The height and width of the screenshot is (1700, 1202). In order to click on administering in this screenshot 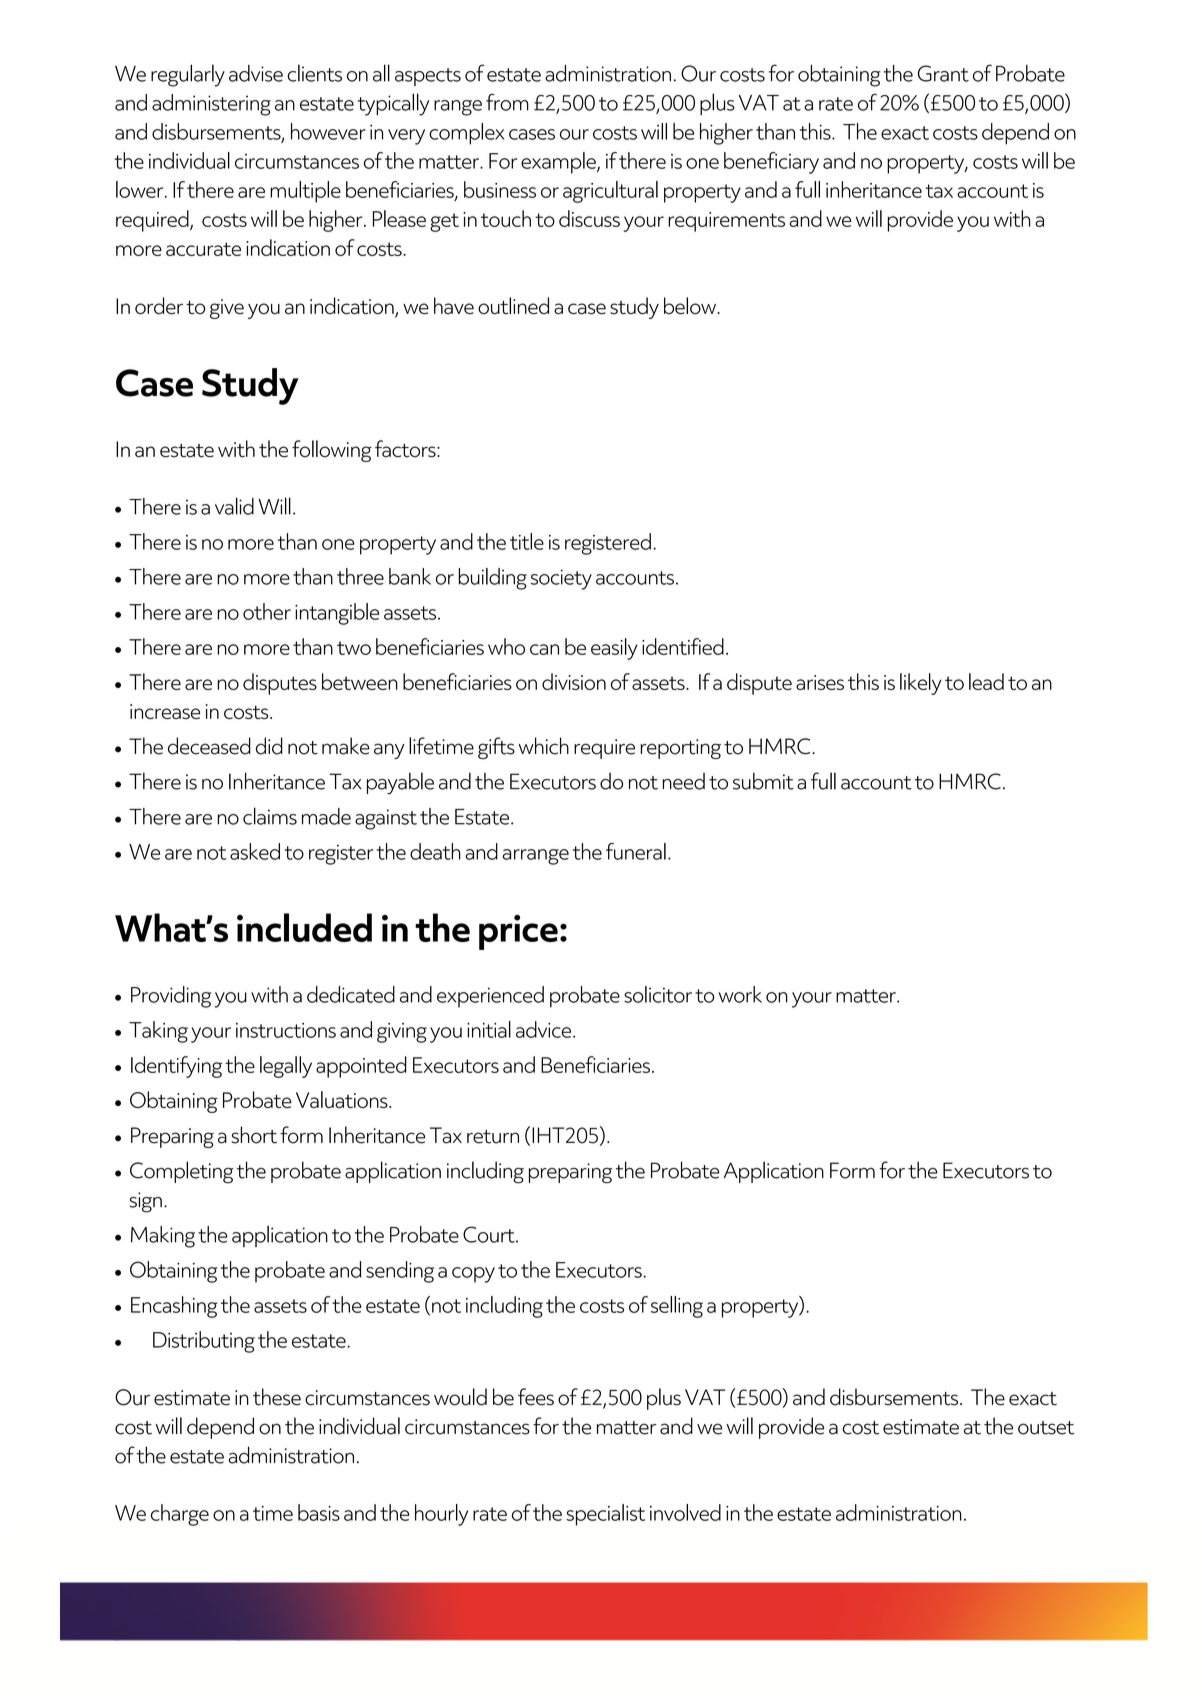, I will do `click(211, 105)`.
